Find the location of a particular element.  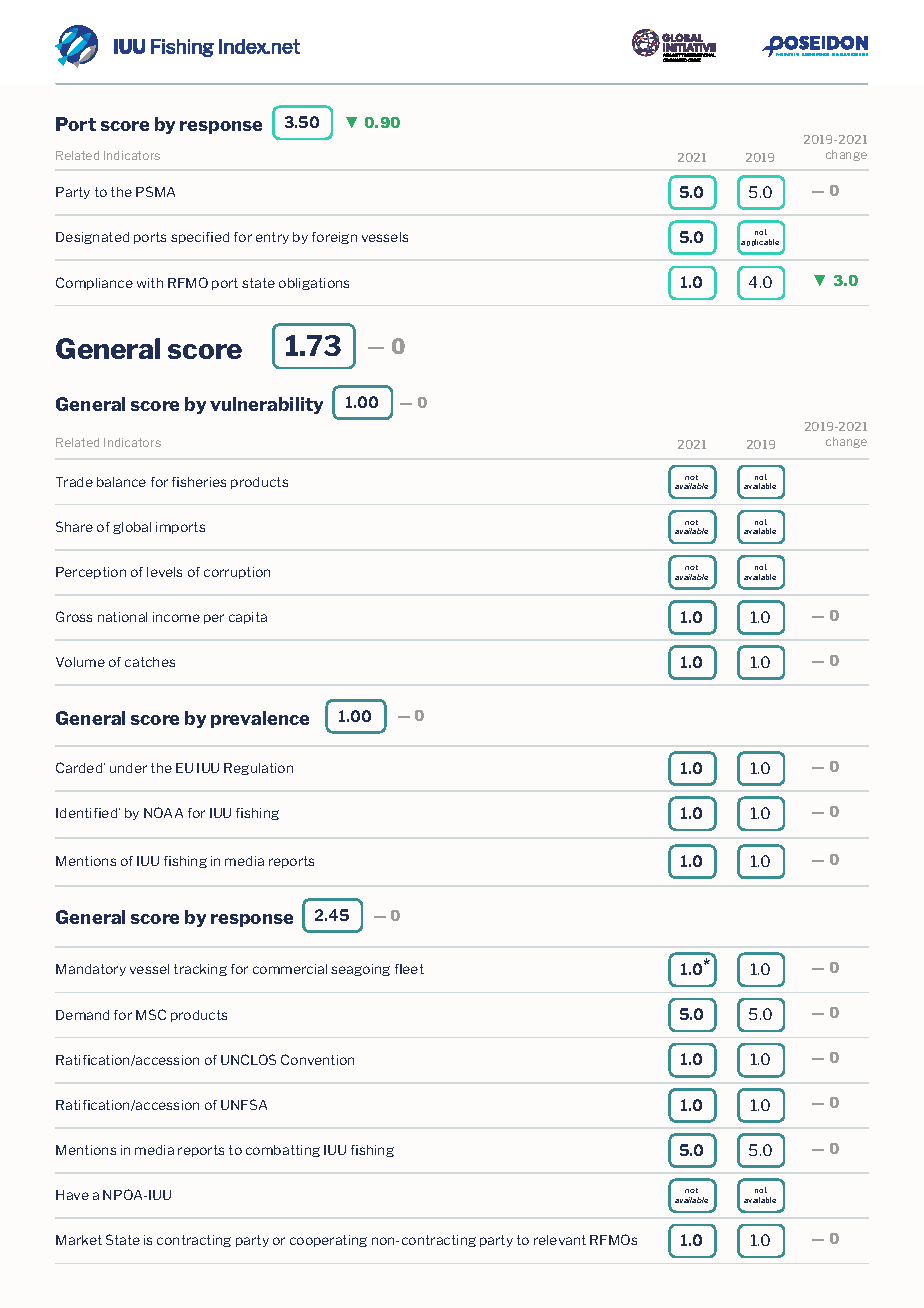

cooperating is located at coordinates (328, 1241).
